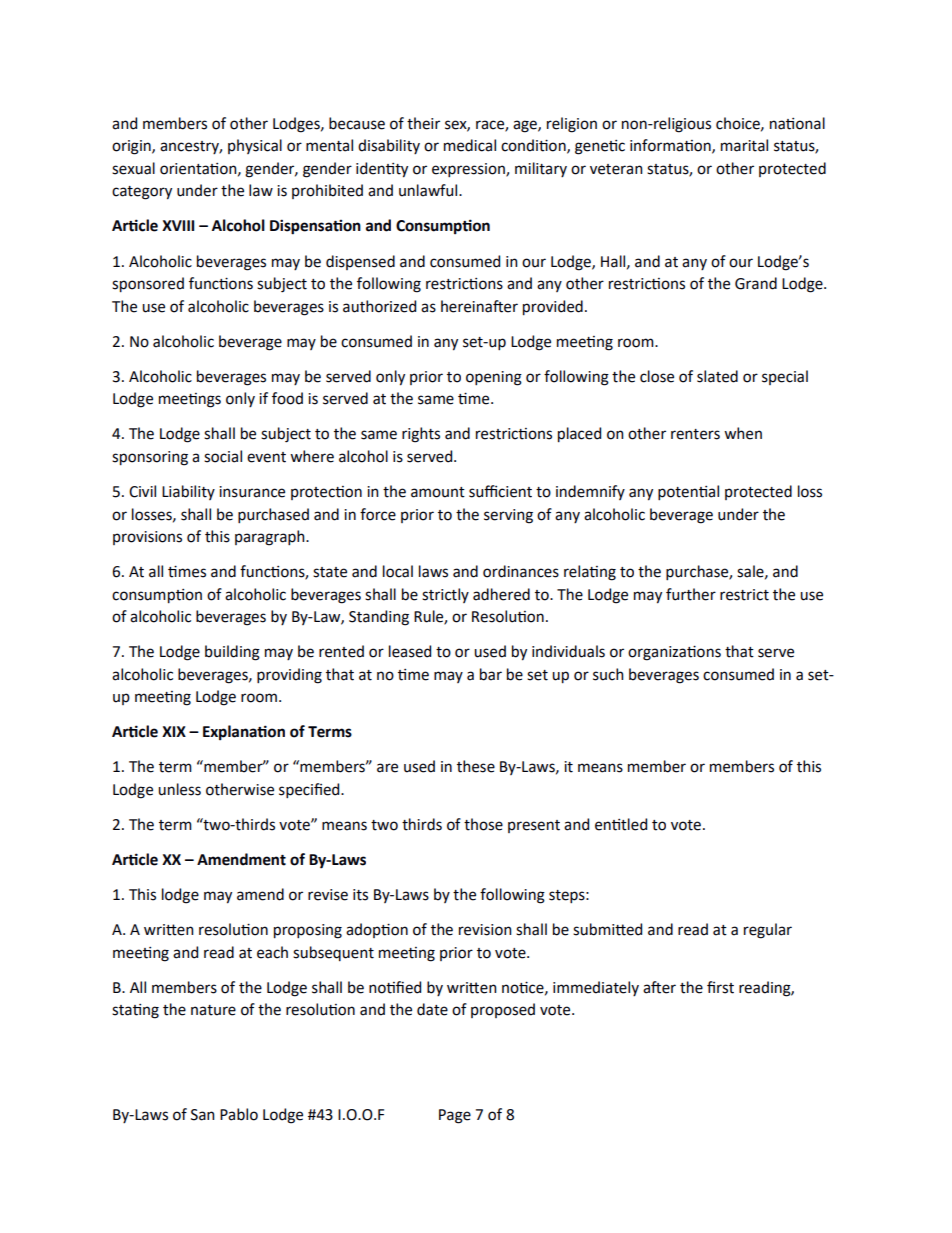 The height and width of the image is (1233, 952). What do you see at coordinates (691, 594) in the image?
I see `further` at bounding box center [691, 594].
